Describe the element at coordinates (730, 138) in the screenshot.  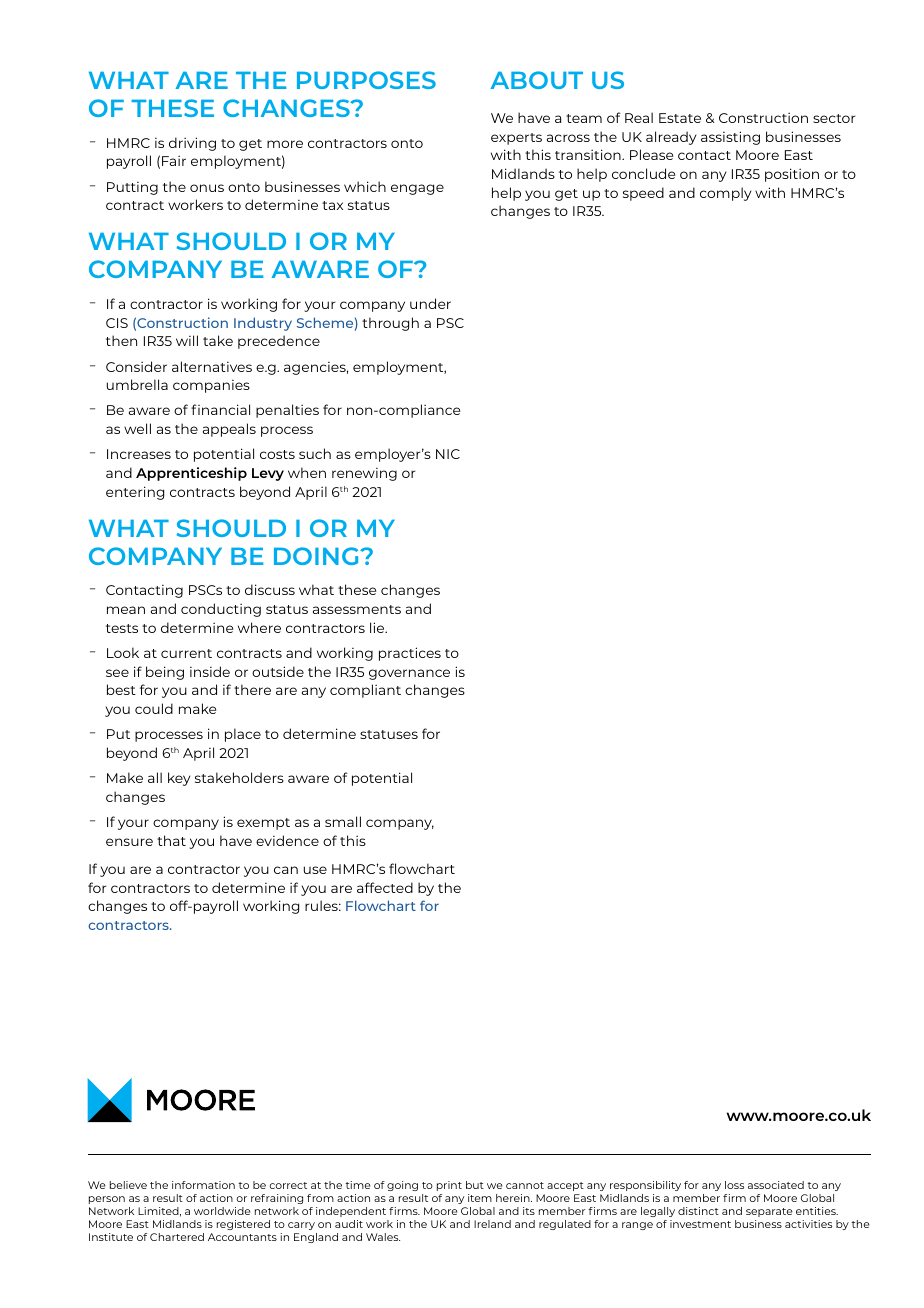
I see `assisting` at that location.
